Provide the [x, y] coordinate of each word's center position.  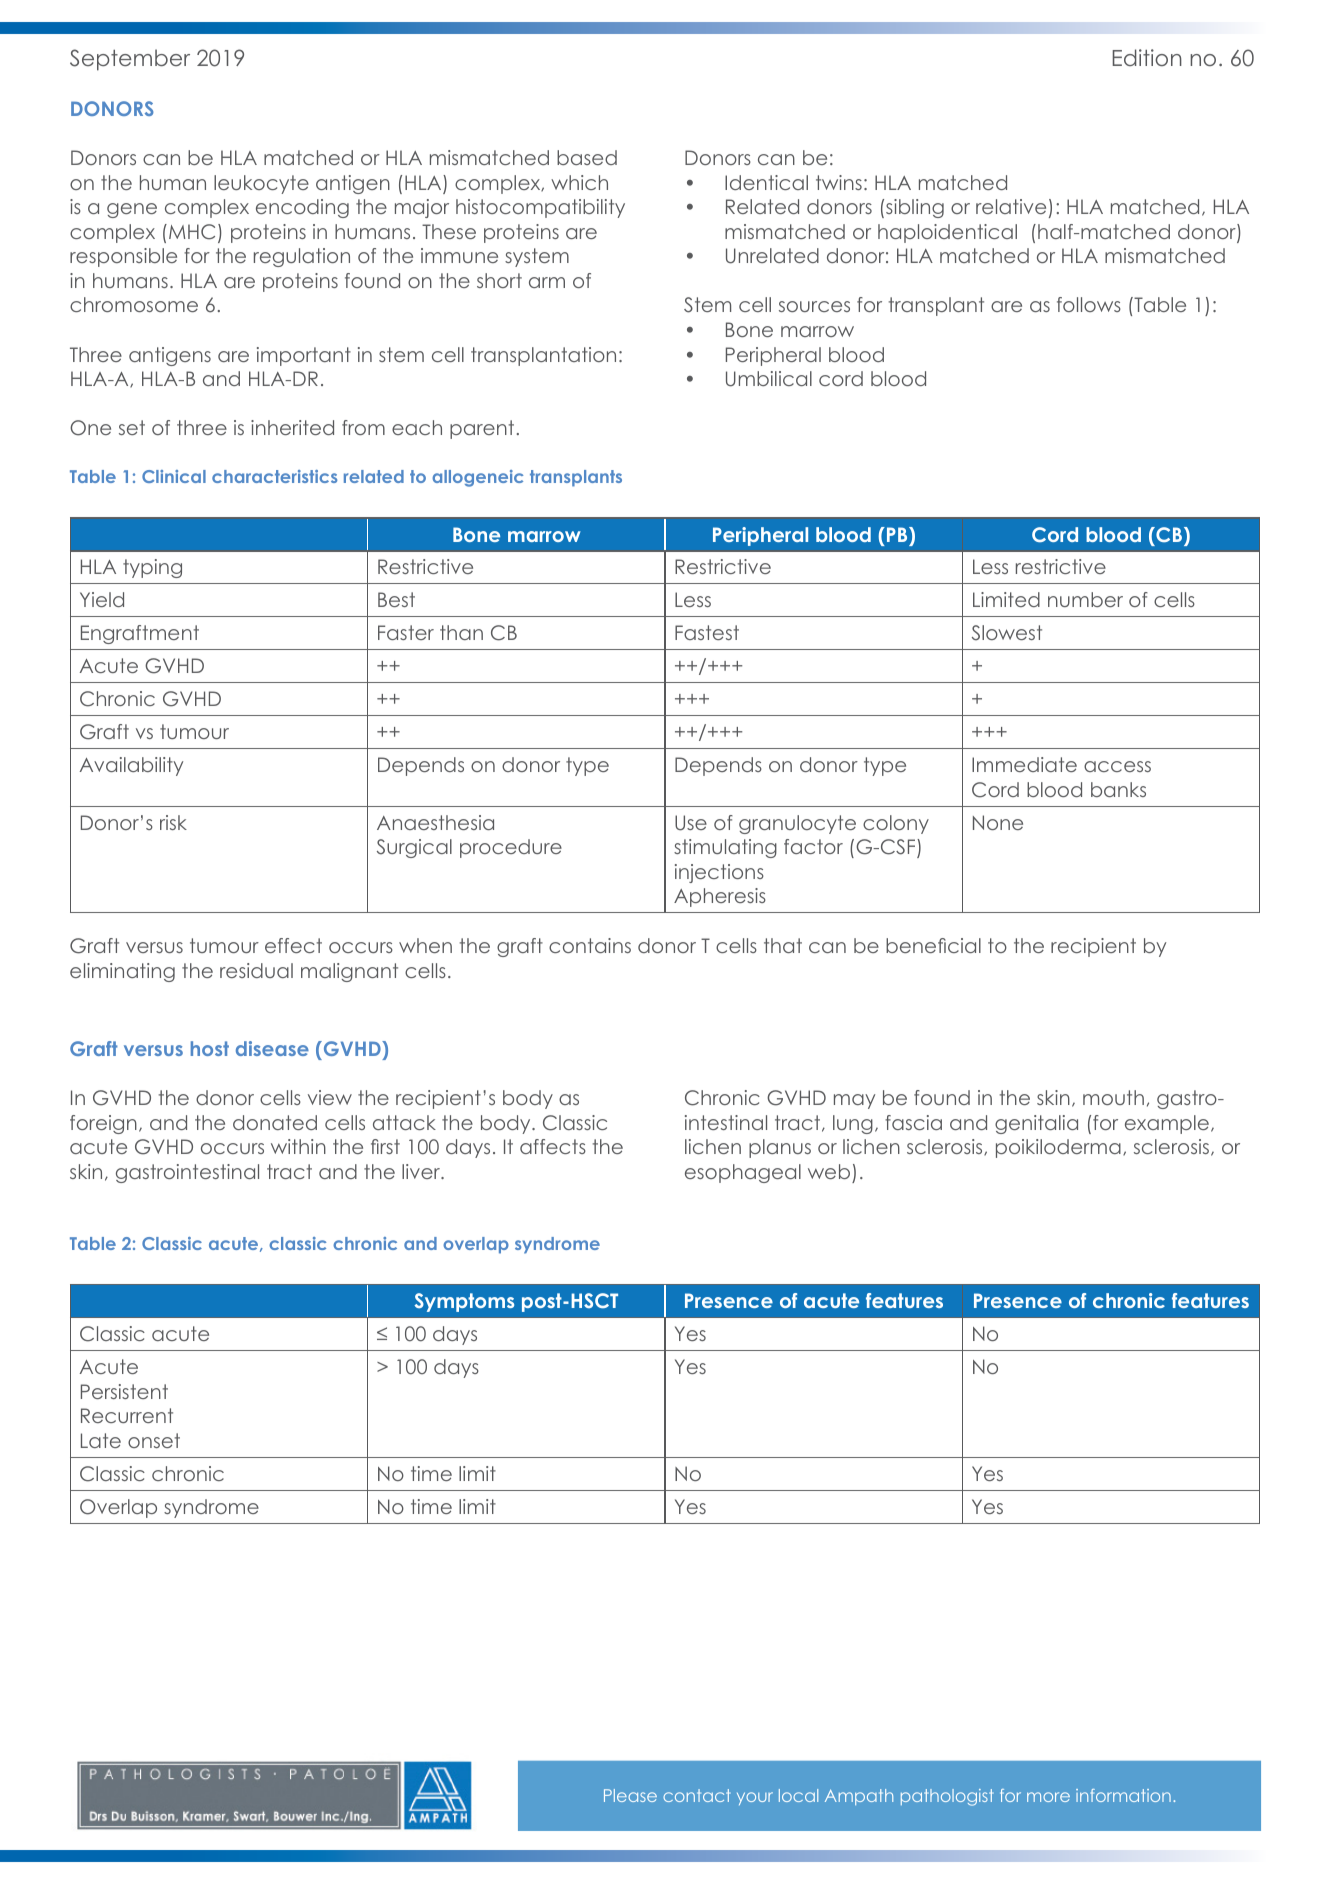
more [1048, 1797]
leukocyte [261, 184]
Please [630, 1795]
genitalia [1036, 1124]
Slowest [1007, 633]
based [587, 157]
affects [553, 1146]
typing [152, 568]
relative [1011, 206]
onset [154, 1440]
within [298, 1146]
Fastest [707, 632]
